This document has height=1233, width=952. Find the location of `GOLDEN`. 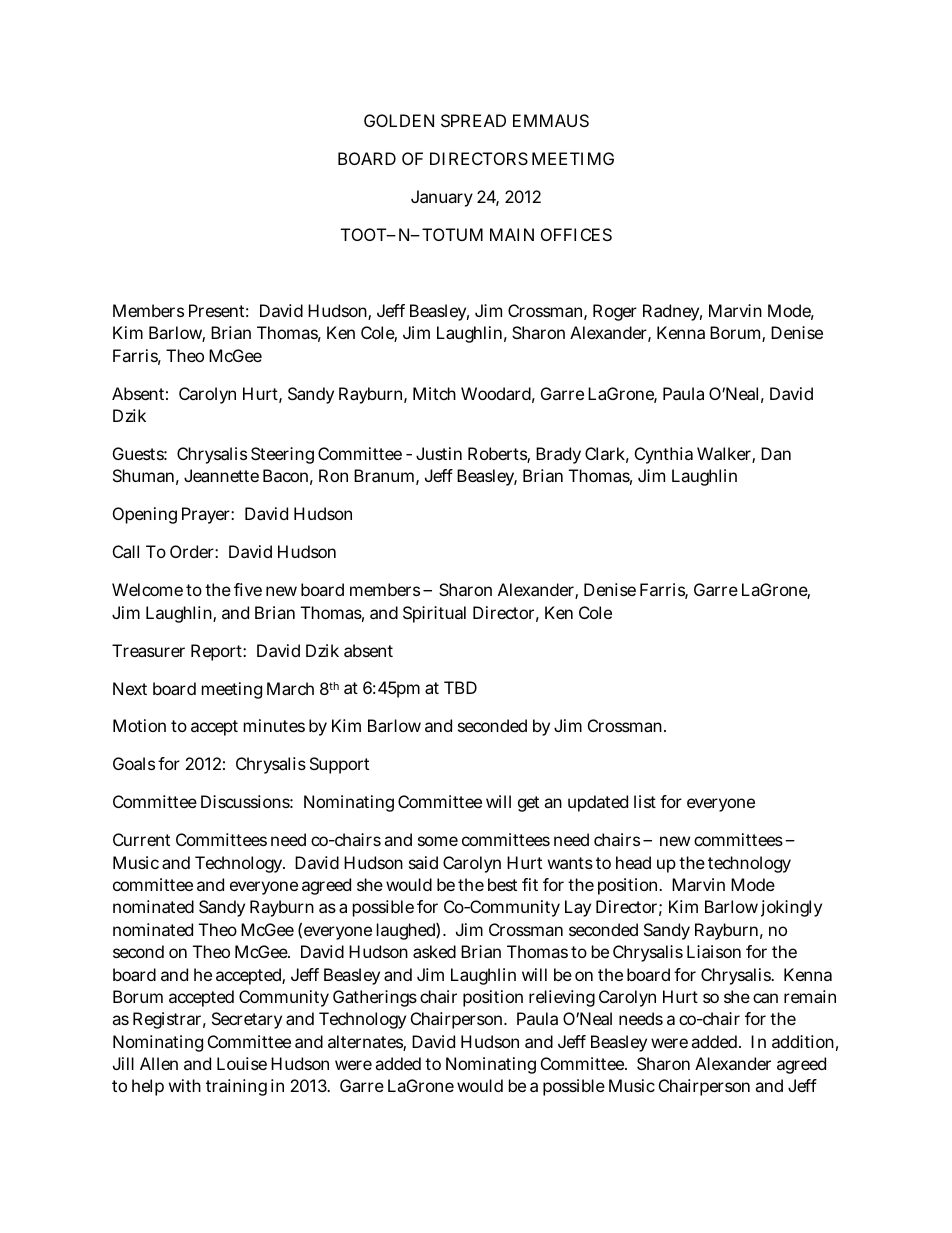

GOLDEN is located at coordinates (399, 120).
